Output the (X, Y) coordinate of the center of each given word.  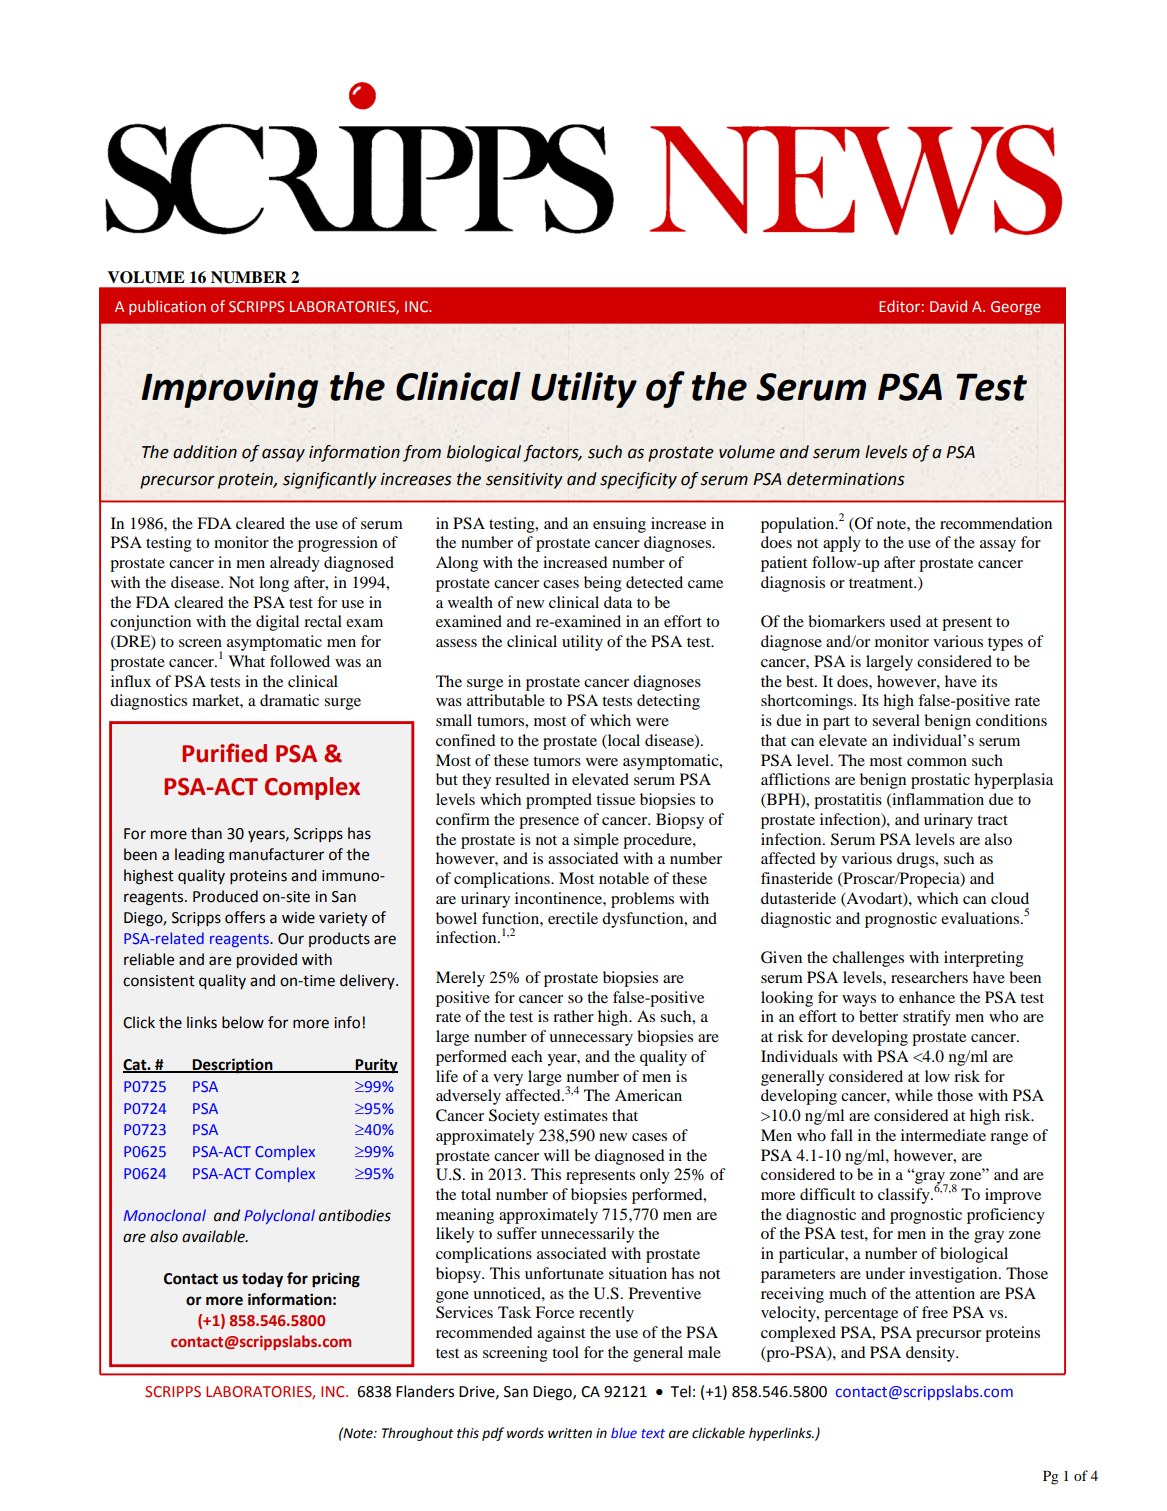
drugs (917, 860)
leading (200, 856)
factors (552, 453)
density (932, 1354)
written (570, 1433)
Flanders (425, 1391)
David (948, 306)
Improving (230, 390)
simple (596, 841)
